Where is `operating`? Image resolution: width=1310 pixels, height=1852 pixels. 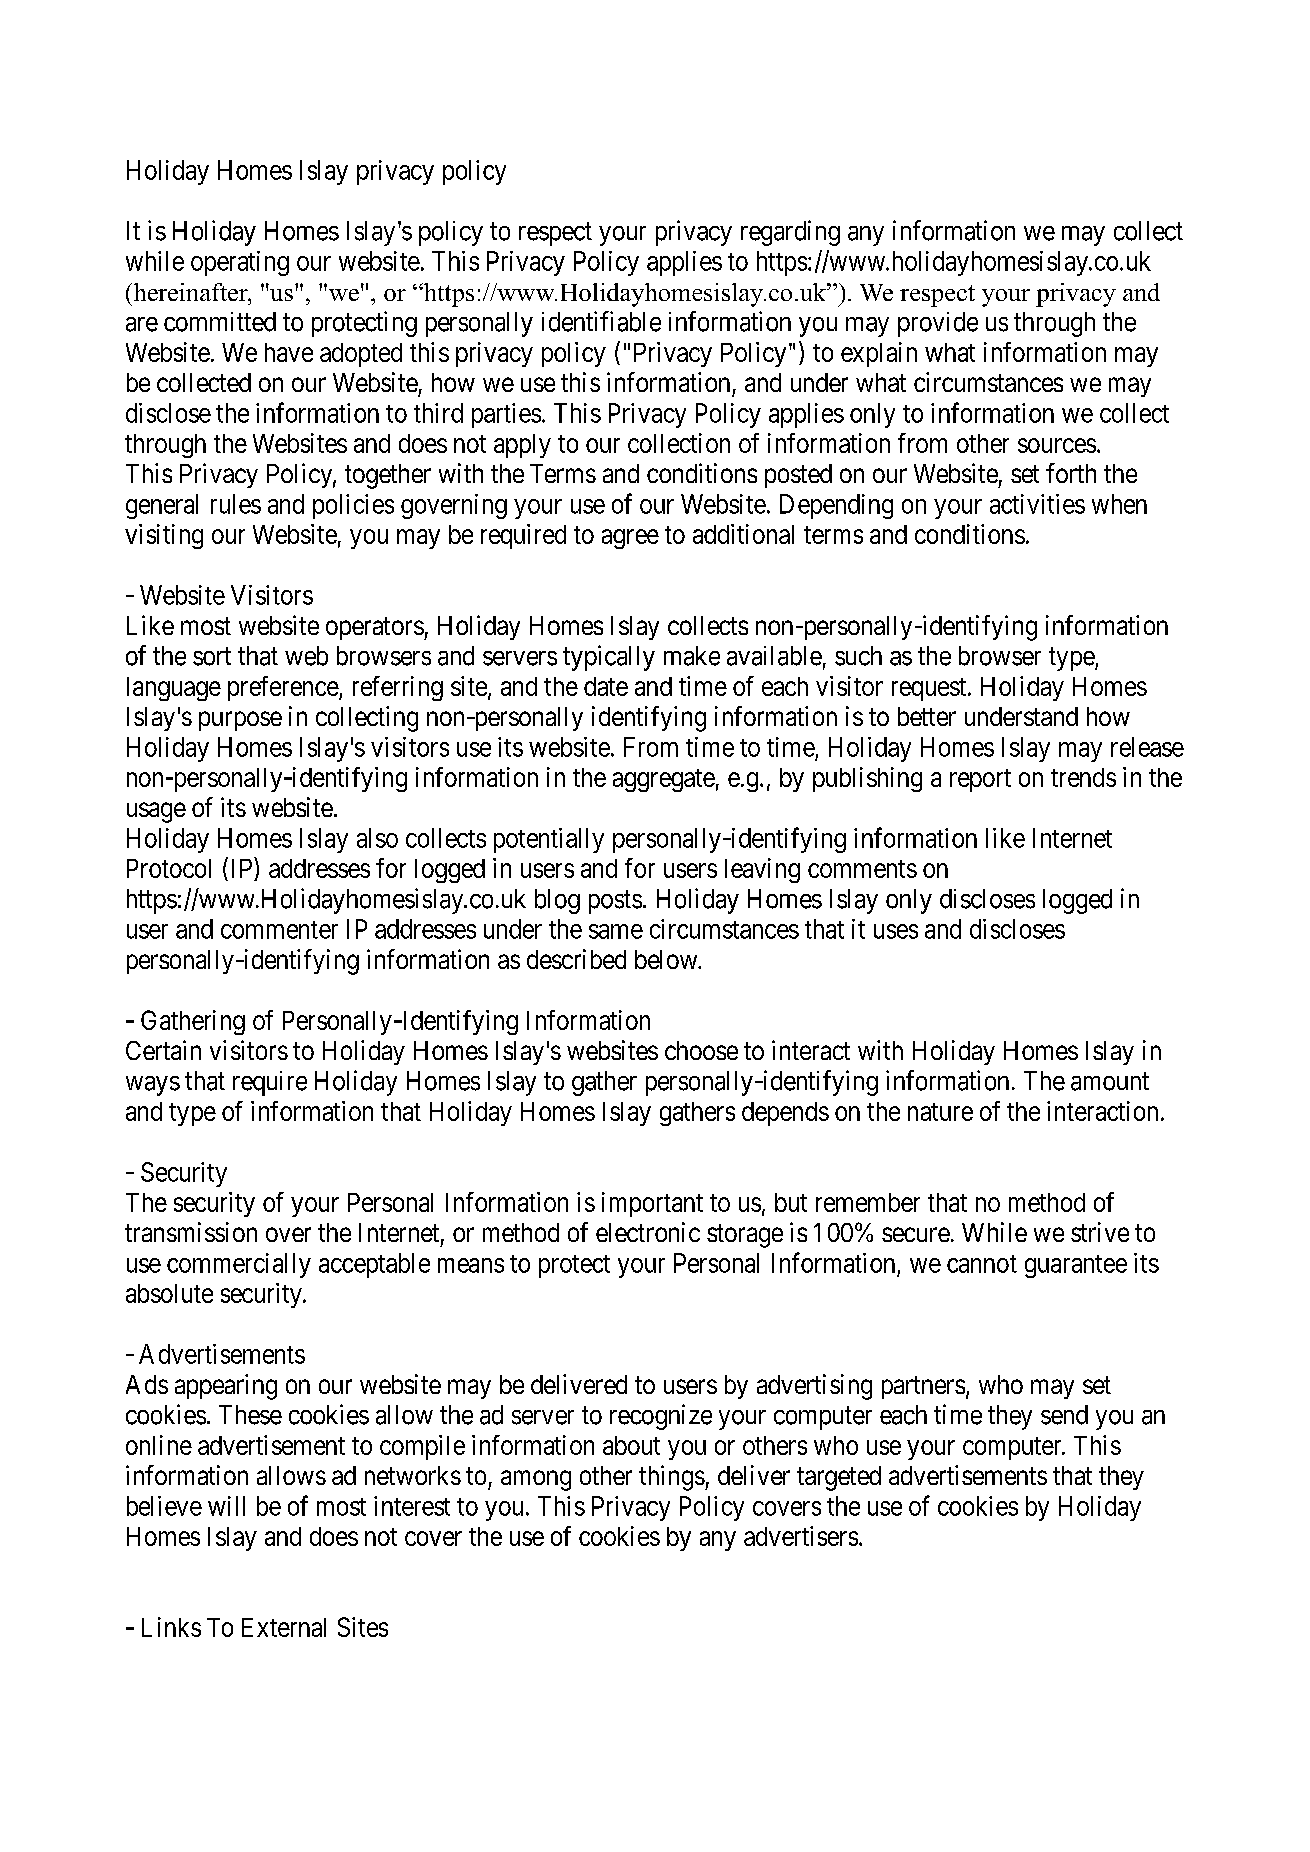 operating is located at coordinates (240, 263).
